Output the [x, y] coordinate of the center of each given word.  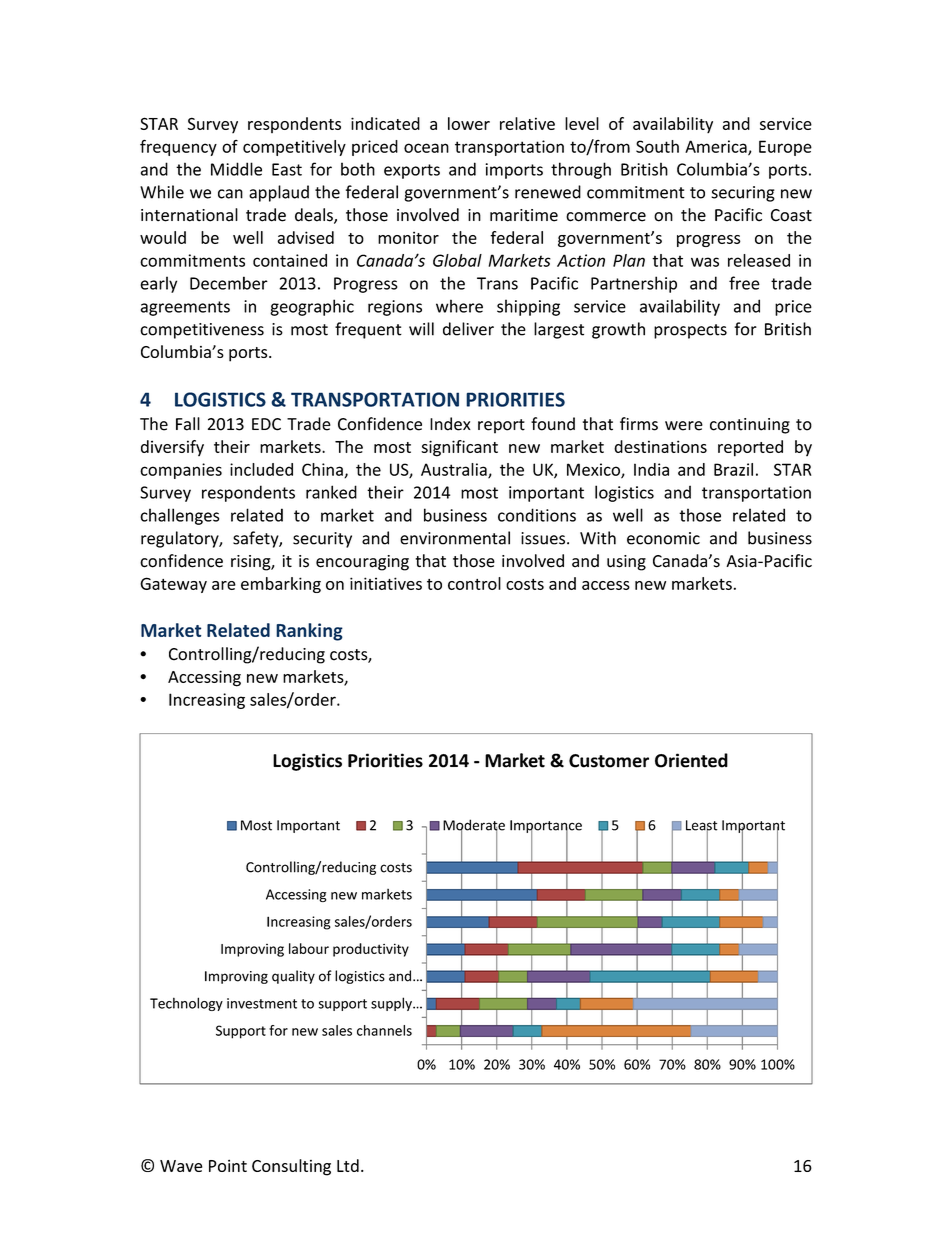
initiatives [386, 583]
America [717, 147]
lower [469, 123]
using [626, 563]
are [224, 585]
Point [228, 1165]
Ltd [348, 1165]
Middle [236, 169]
